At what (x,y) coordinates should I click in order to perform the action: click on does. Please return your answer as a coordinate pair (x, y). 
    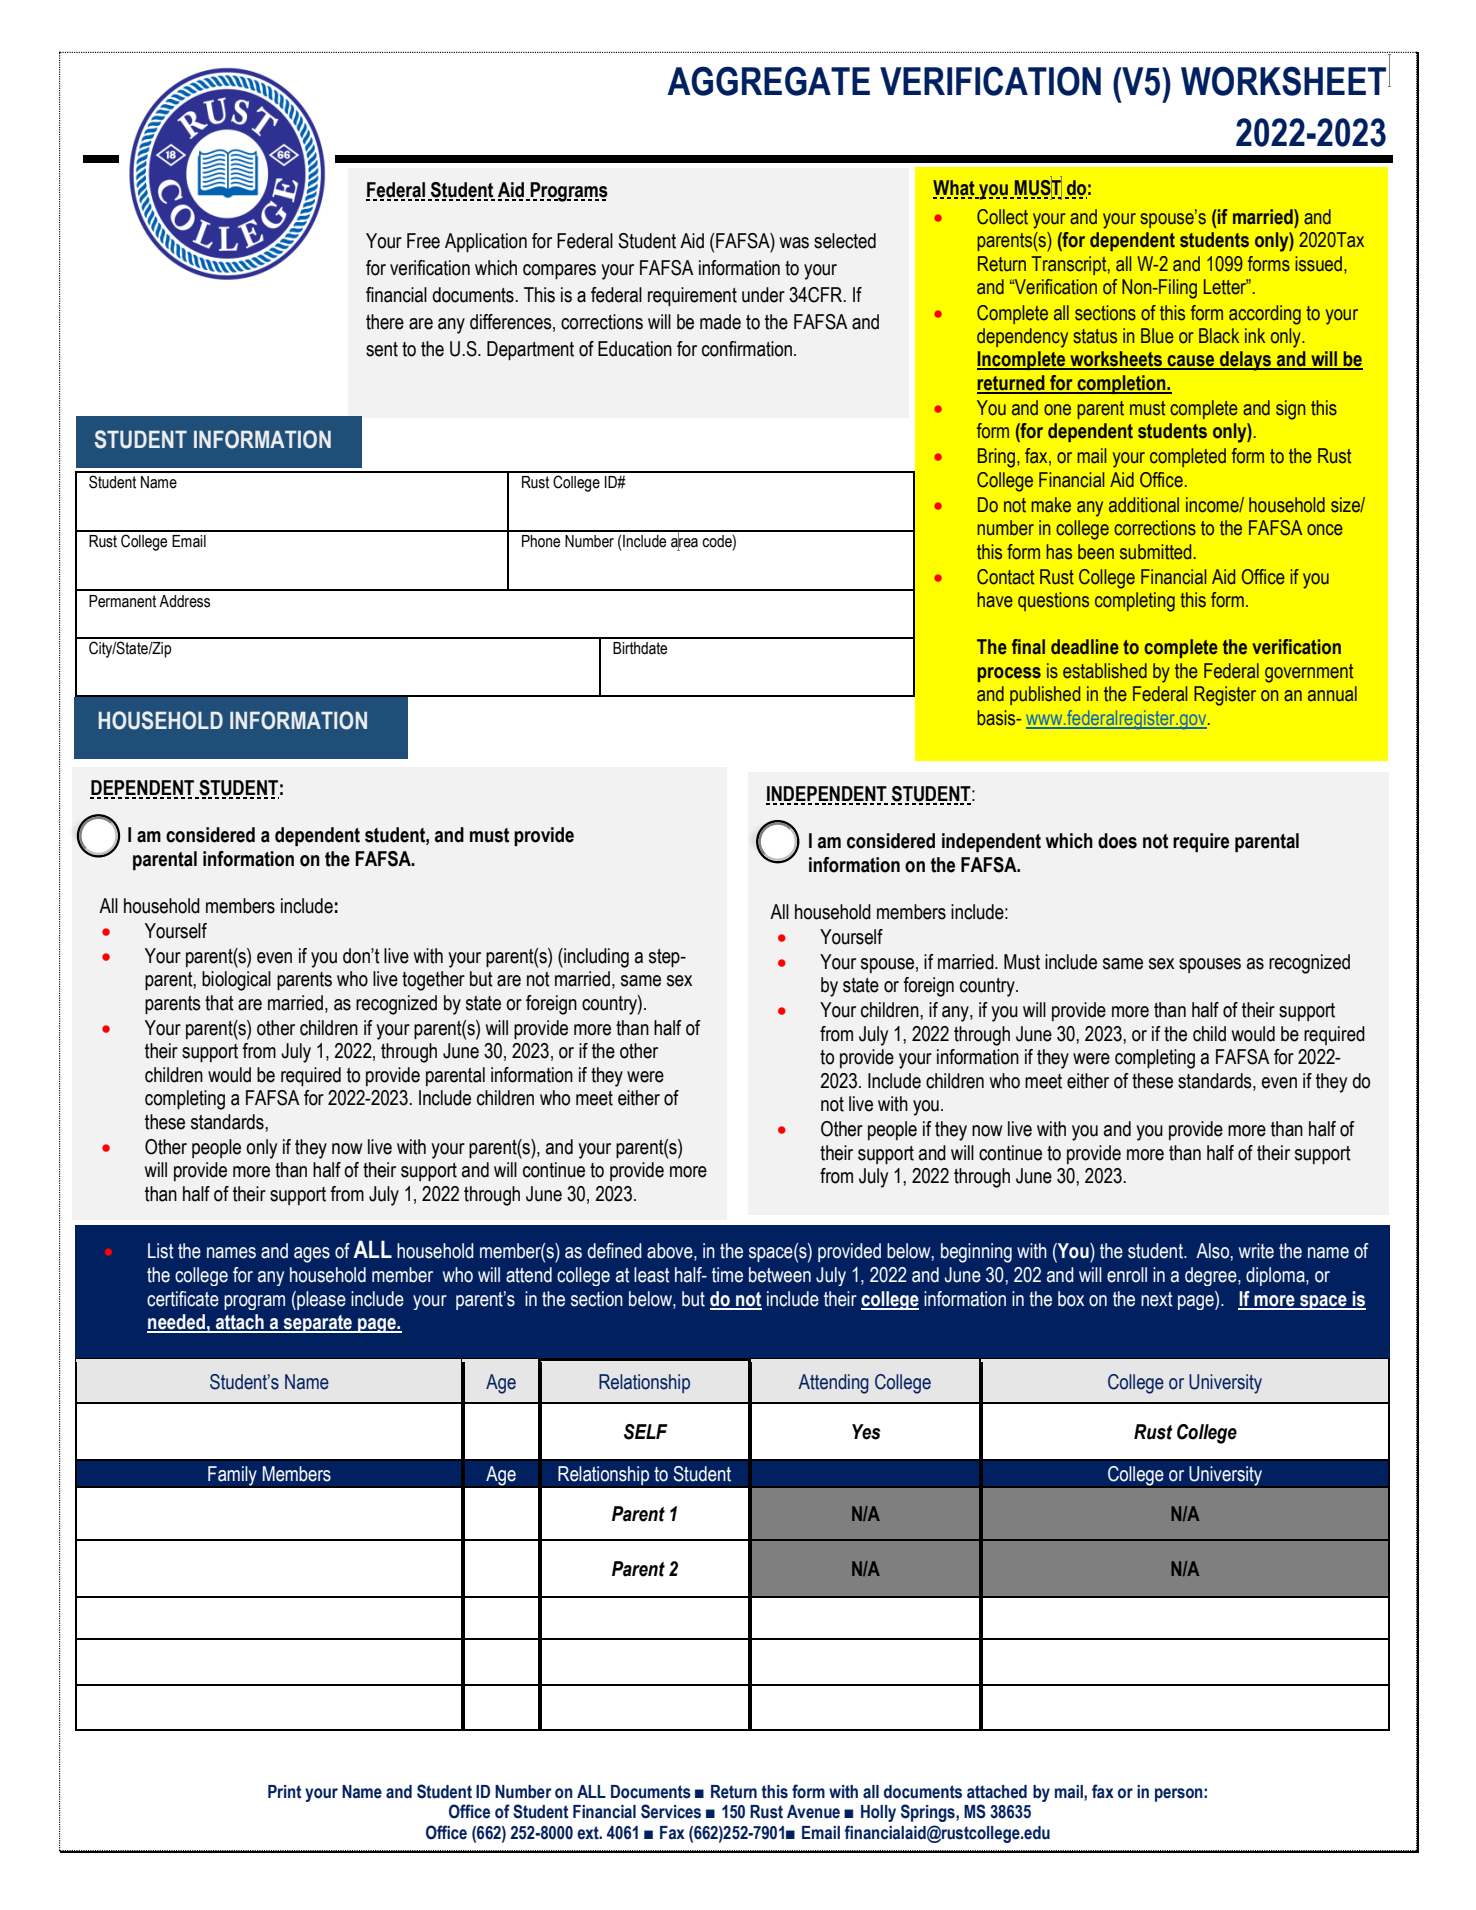
    Looking at the image, I should click on (1117, 841).
